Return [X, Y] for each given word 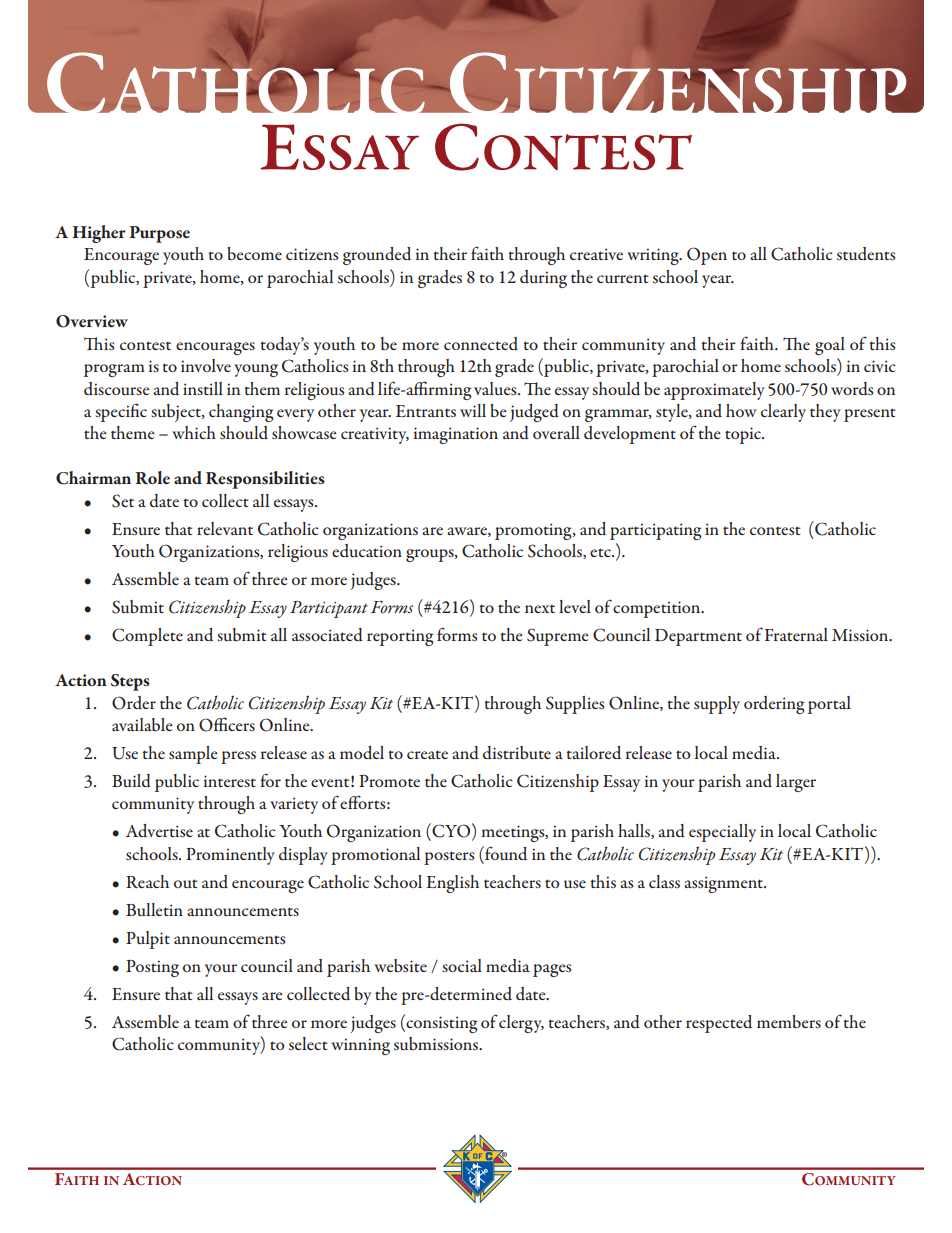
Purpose [159, 234]
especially [722, 833]
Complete [147, 637]
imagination [456, 435]
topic [744, 435]
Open [707, 256]
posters [449, 858]
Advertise [159, 831]
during [543, 279]
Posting [152, 968]
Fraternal [796, 634]
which [194, 432]
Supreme [558, 637]
